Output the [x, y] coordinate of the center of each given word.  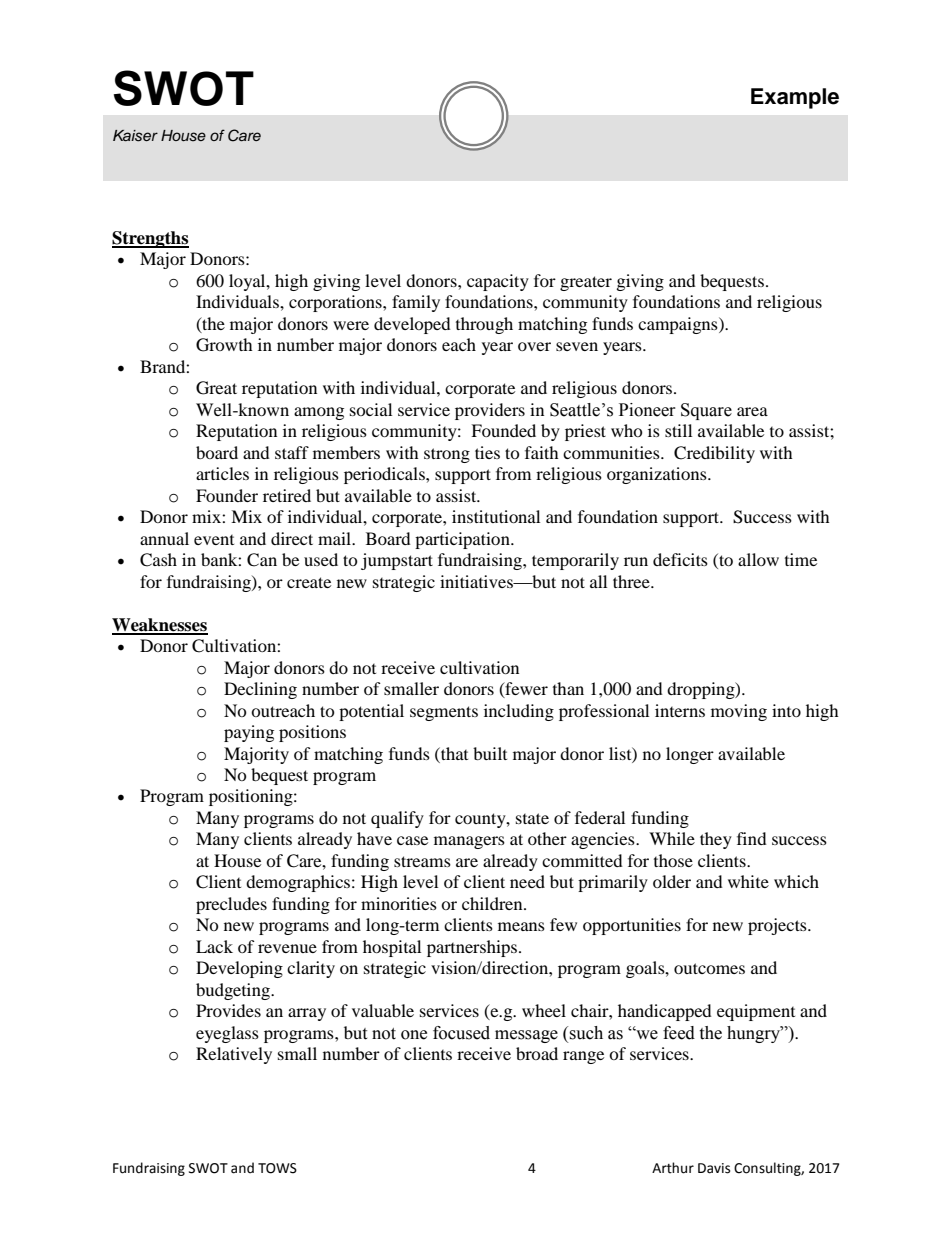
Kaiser [135, 136]
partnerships [473, 948]
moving [739, 712]
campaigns [679, 325]
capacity [498, 282]
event [214, 540]
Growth [224, 345]
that [453, 753]
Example [795, 98]
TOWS [277, 1168]
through [484, 325]
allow [758, 559]
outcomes [709, 968]
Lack [214, 946]
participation [463, 540]
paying [249, 733]
